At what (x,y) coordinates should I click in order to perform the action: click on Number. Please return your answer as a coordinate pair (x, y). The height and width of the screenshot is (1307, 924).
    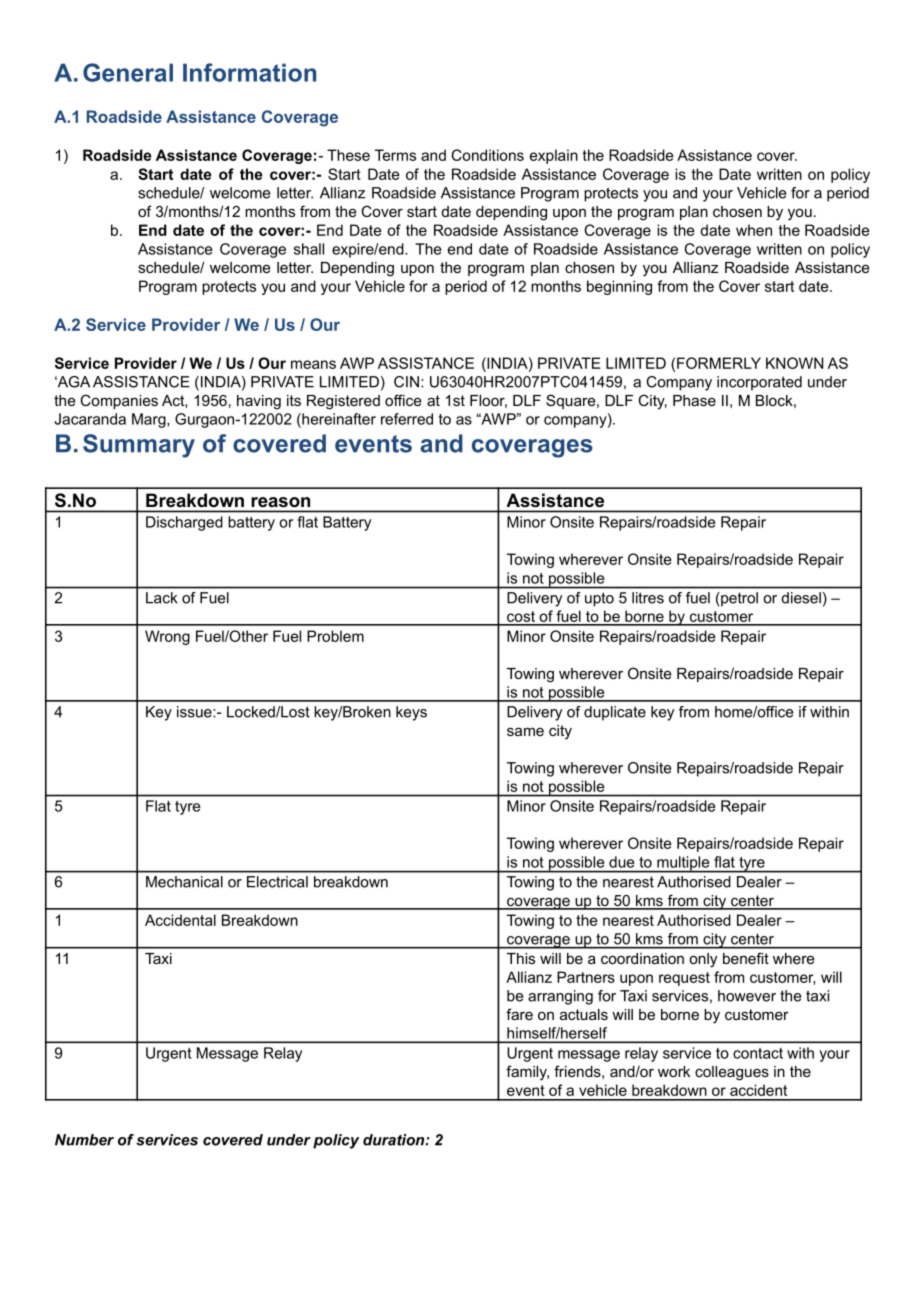
    Looking at the image, I should click on (84, 1140).
